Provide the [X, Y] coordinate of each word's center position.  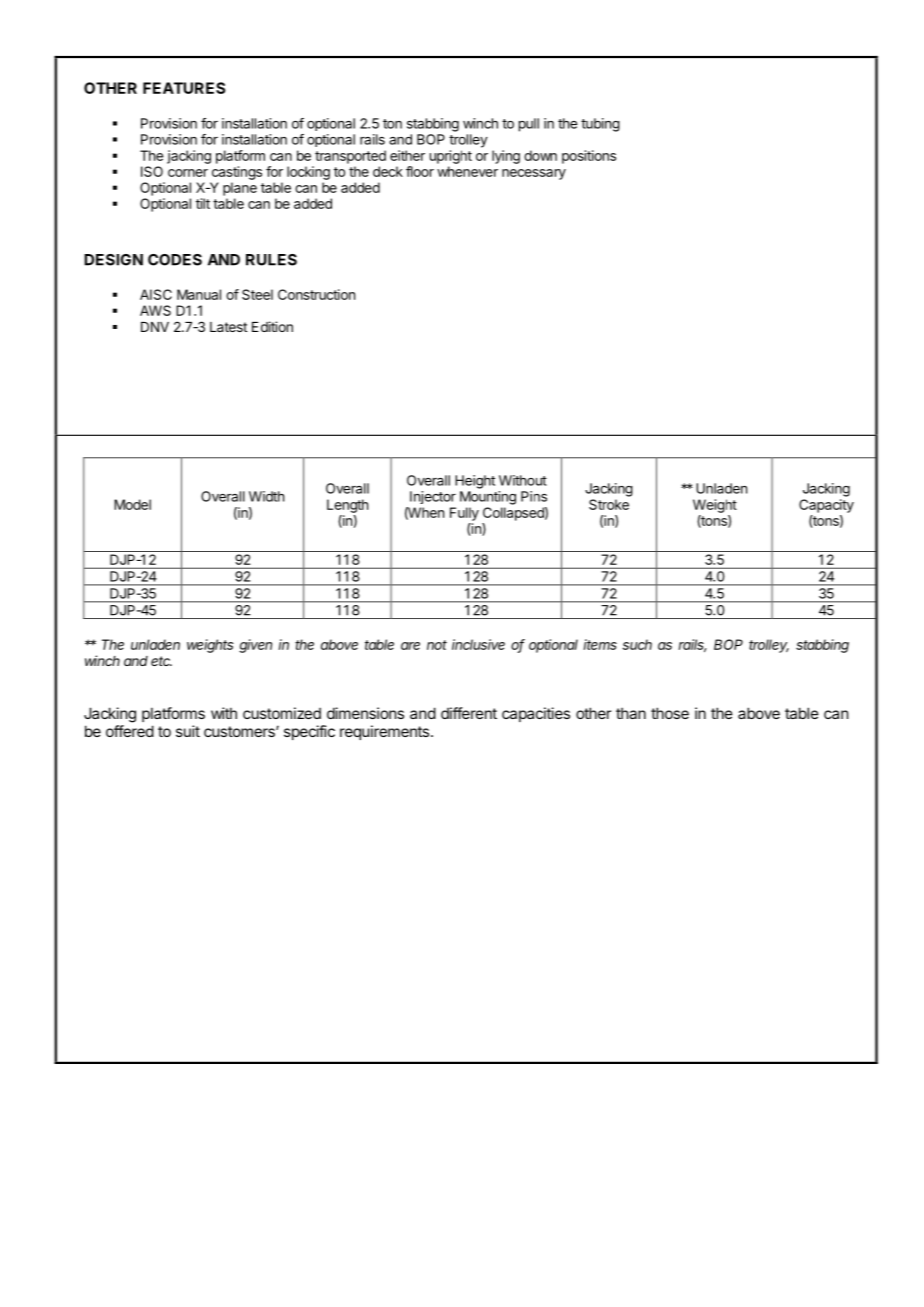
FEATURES [184, 88]
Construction [316, 294]
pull [529, 125]
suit [188, 731]
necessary [534, 174]
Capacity [826, 506]
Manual [199, 294]
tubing [600, 125]
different [469, 713]
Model [132, 504]
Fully [464, 514]
